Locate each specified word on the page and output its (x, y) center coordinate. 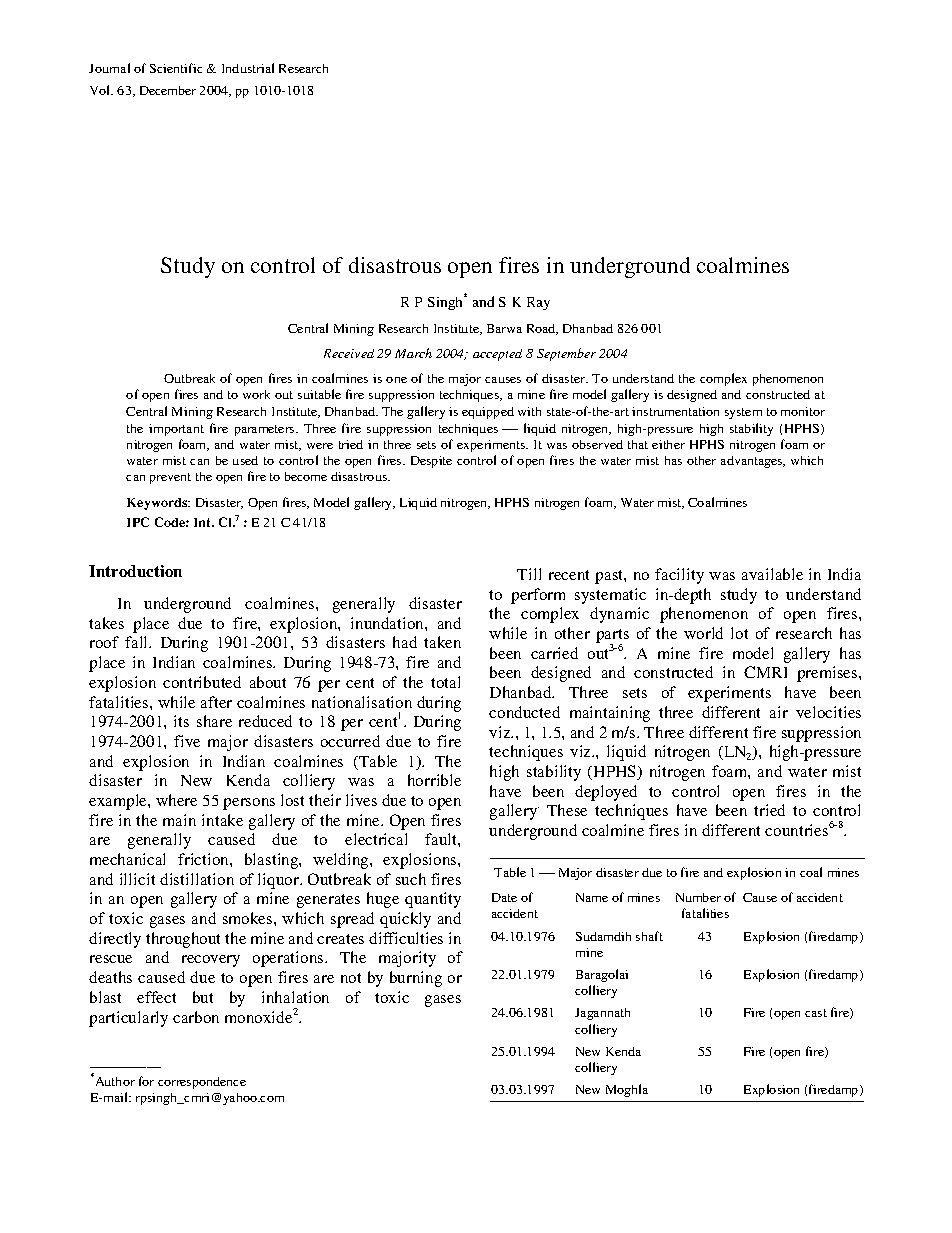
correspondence (202, 1083)
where (176, 800)
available (772, 574)
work (256, 394)
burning (416, 979)
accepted (497, 355)
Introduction (135, 571)
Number (698, 897)
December (168, 90)
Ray (538, 303)
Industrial (248, 68)
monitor (803, 411)
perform (538, 596)
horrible (434, 780)
